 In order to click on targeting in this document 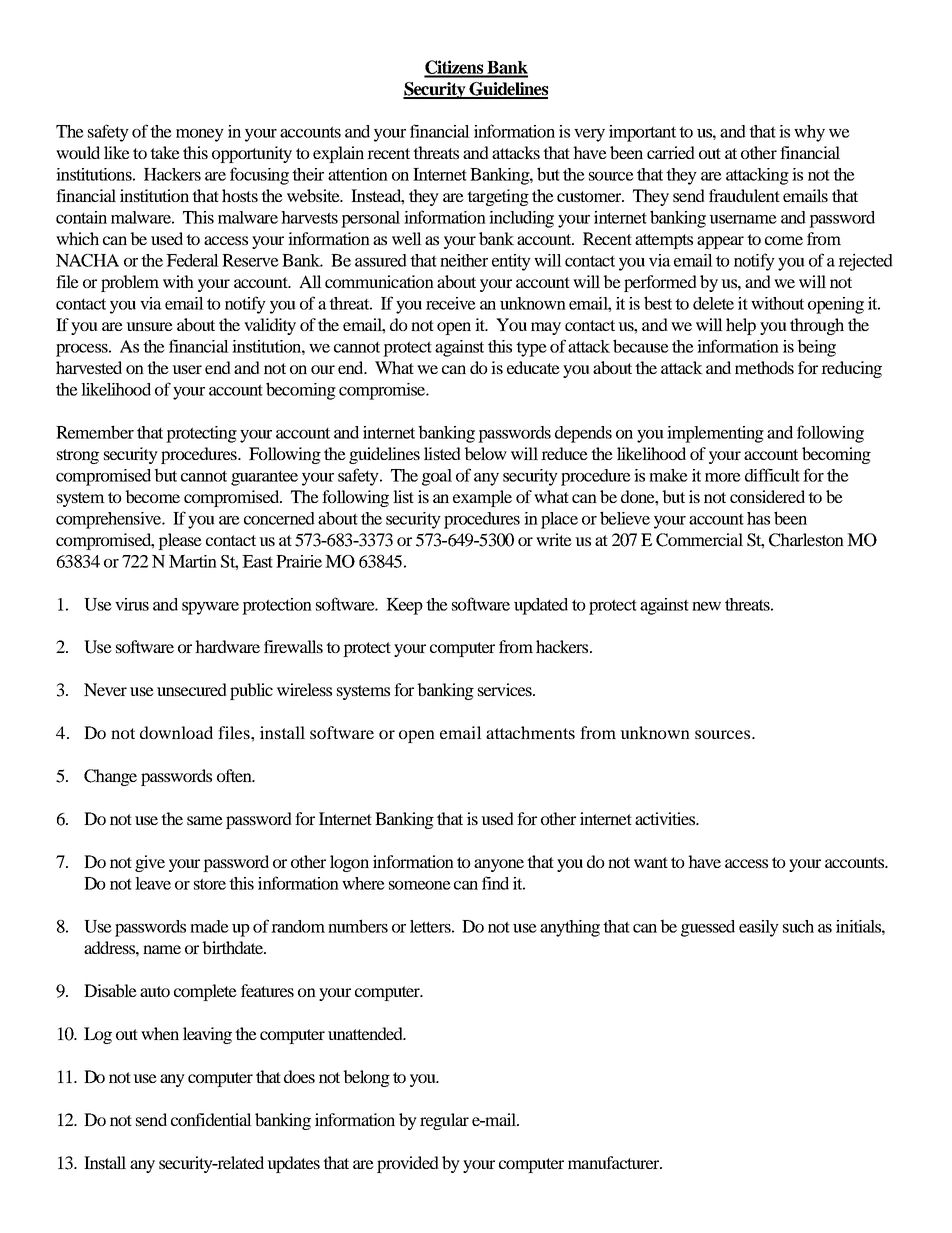, I will do `click(498, 197)`.
